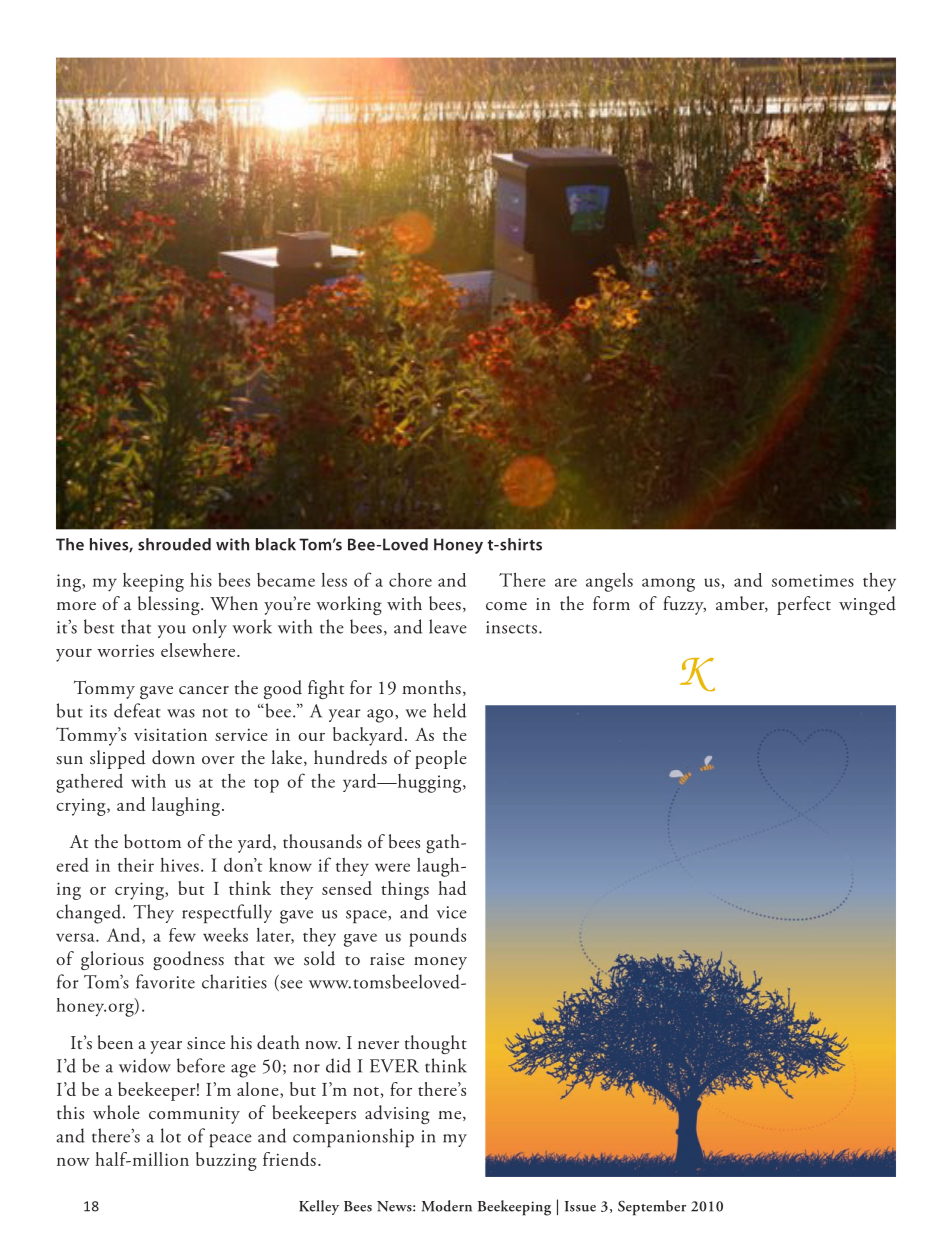  What do you see at coordinates (174, 544) in the screenshot?
I see `shrouded` at bounding box center [174, 544].
